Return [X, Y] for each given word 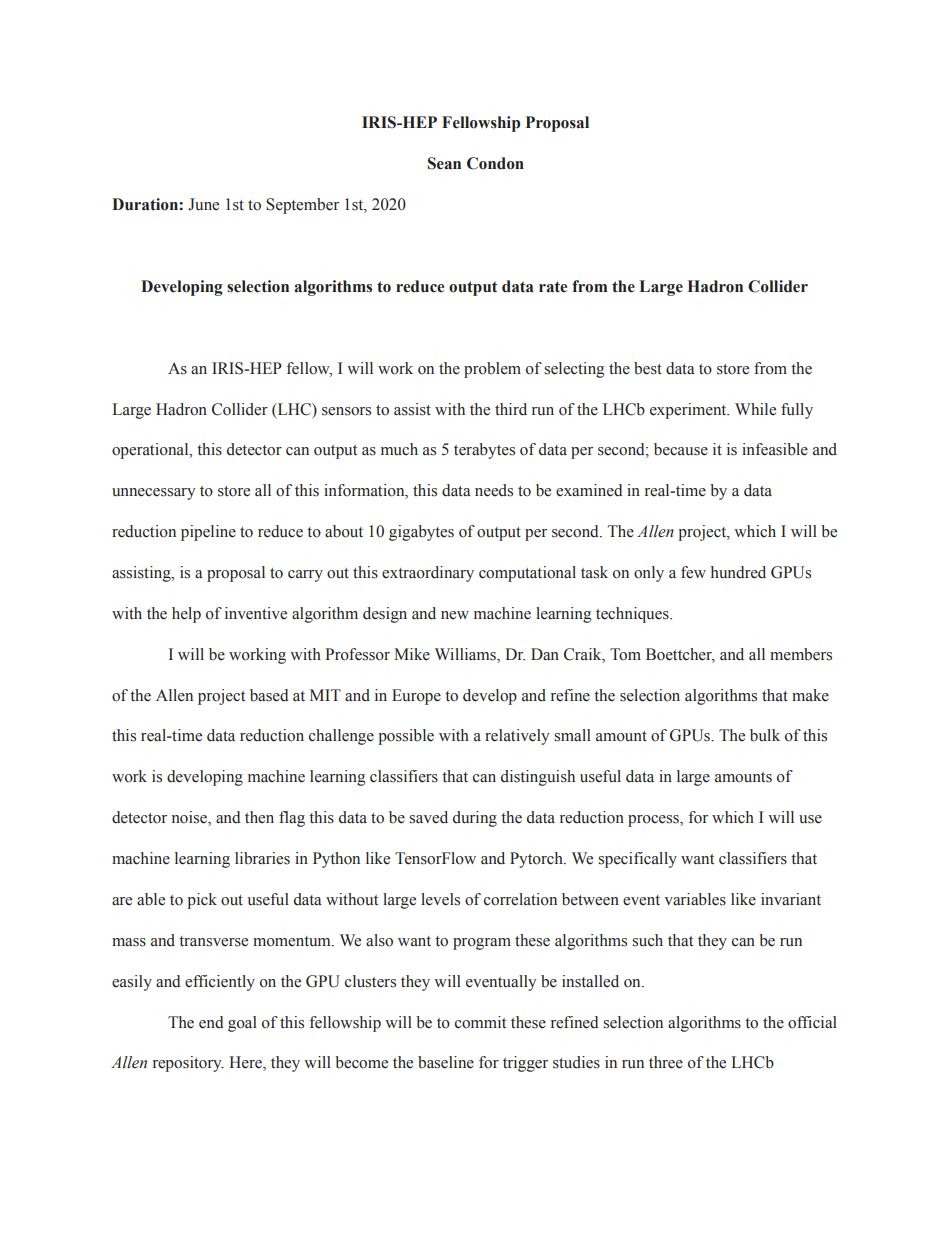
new [455, 615]
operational [151, 451]
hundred [738, 572]
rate [553, 287]
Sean [444, 163]
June [203, 204]
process [654, 821]
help [186, 615]
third [511, 409]
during [475, 819]
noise [190, 818]
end [211, 1022]
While [755, 409]
